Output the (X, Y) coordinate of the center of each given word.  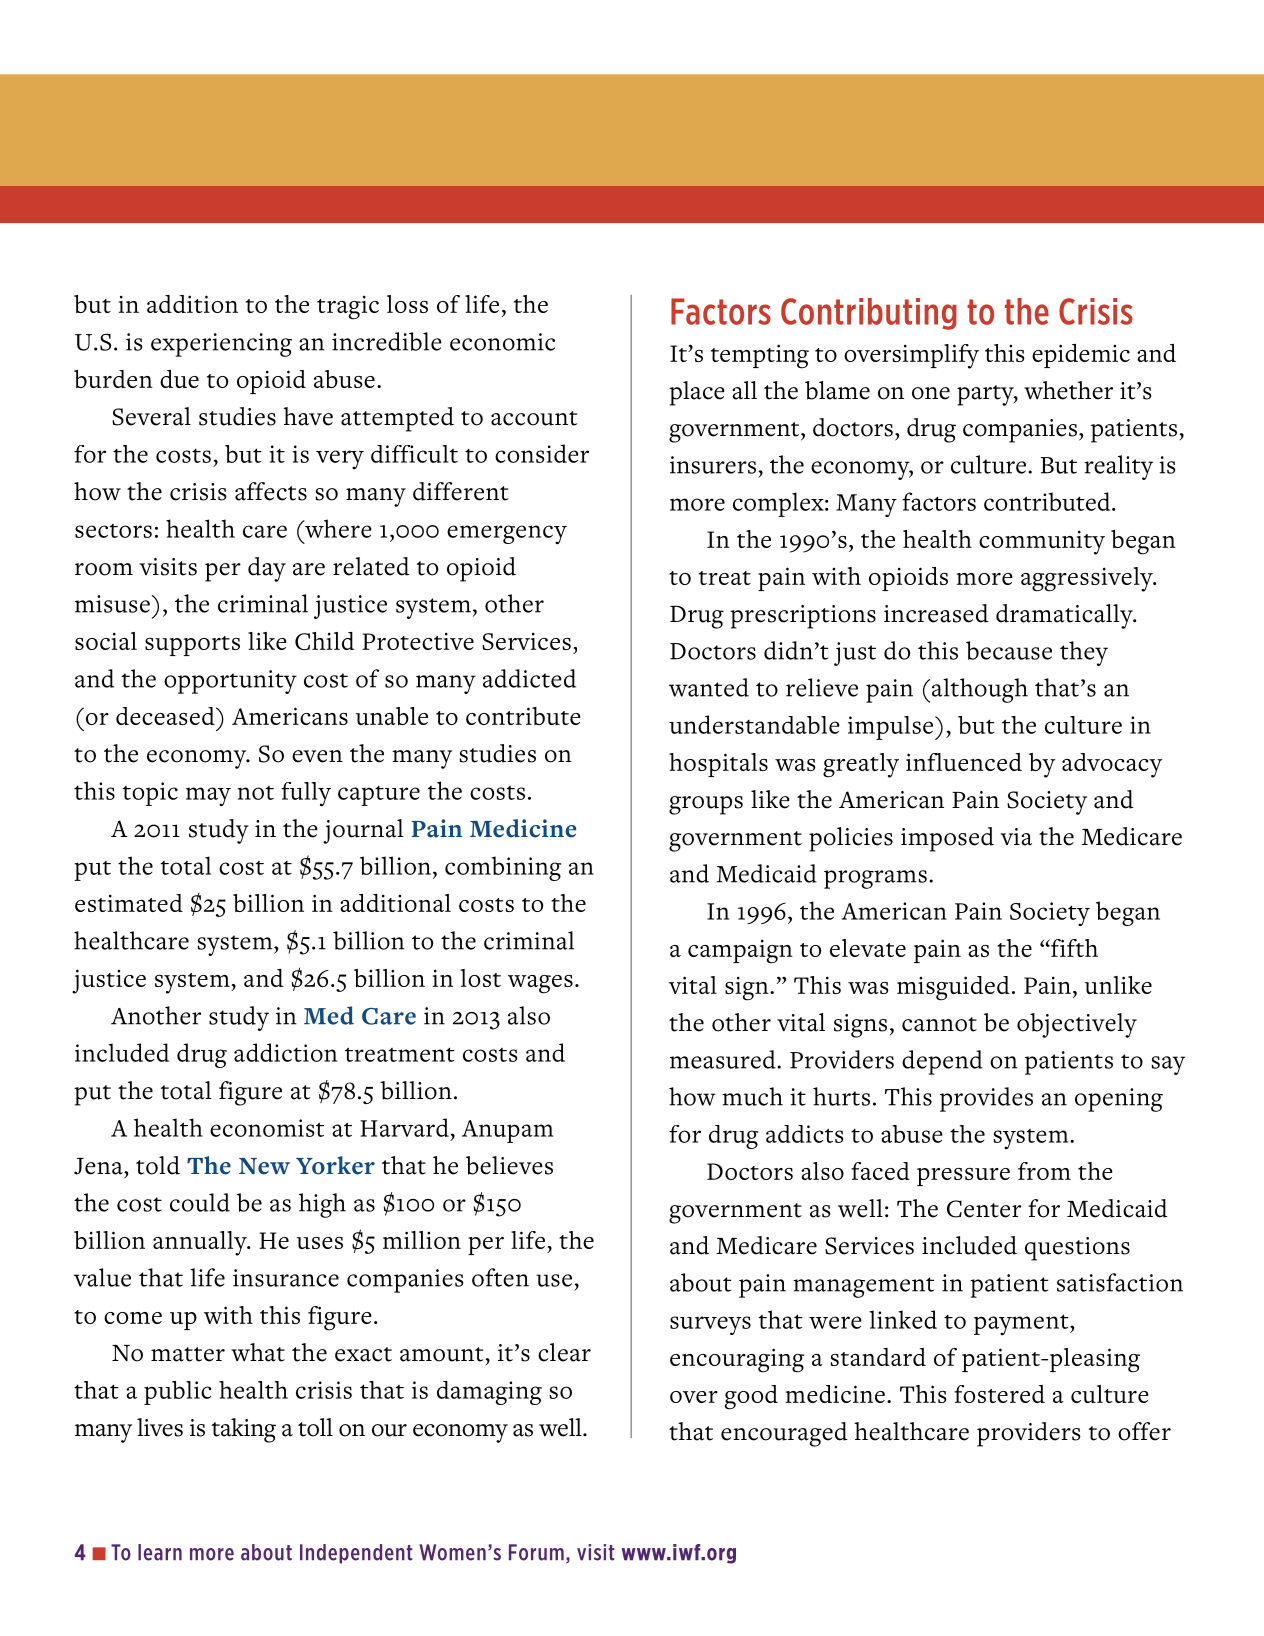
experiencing (221, 345)
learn (160, 1552)
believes (509, 1165)
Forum (536, 1552)
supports (192, 646)
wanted (709, 687)
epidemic (1081, 356)
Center (984, 1209)
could (200, 1202)
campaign (740, 951)
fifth (1073, 948)
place (697, 393)
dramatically (1065, 616)
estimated (129, 903)
